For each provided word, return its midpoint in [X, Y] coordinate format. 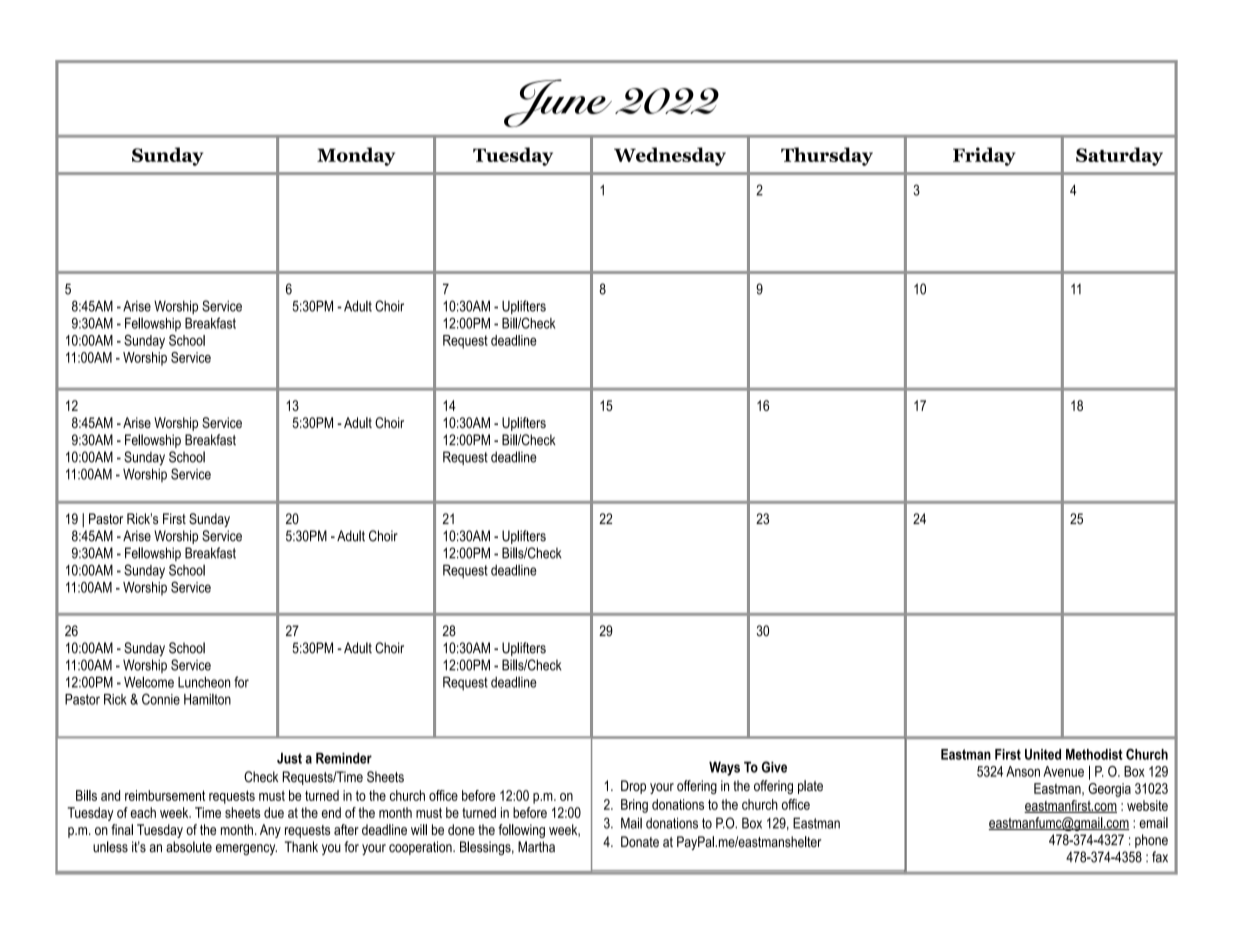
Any [270, 831]
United [1043, 754]
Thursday [827, 156]
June [558, 103]
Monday [356, 156]
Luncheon [204, 682]
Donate [640, 841]
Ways [724, 768]
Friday [984, 156]
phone [1151, 841]
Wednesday [670, 156]
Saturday [1119, 156]
